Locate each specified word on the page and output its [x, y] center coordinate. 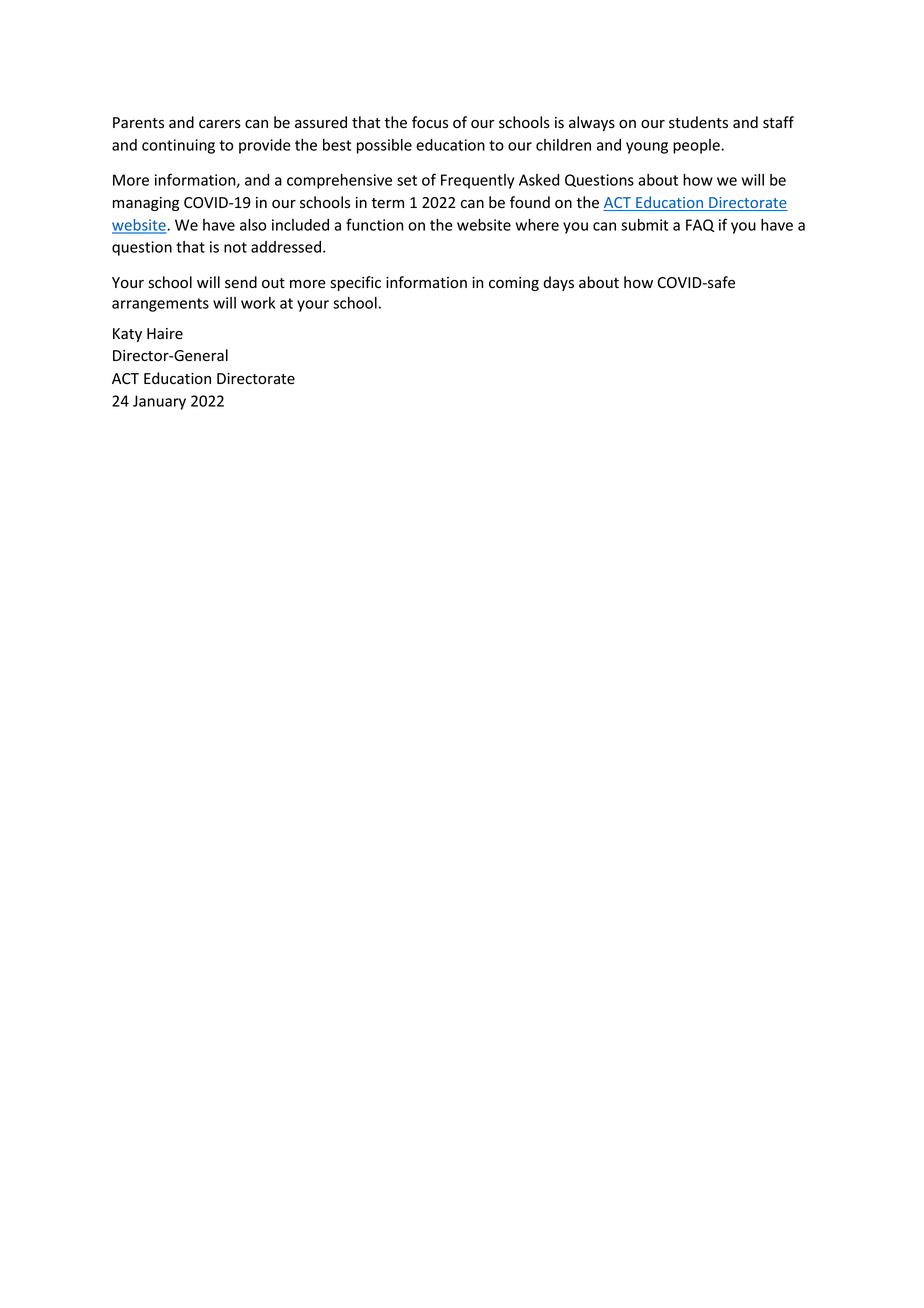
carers [220, 124]
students [698, 122]
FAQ [700, 225]
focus [430, 122]
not [235, 247]
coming [514, 284]
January [159, 402]
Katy [127, 335]
